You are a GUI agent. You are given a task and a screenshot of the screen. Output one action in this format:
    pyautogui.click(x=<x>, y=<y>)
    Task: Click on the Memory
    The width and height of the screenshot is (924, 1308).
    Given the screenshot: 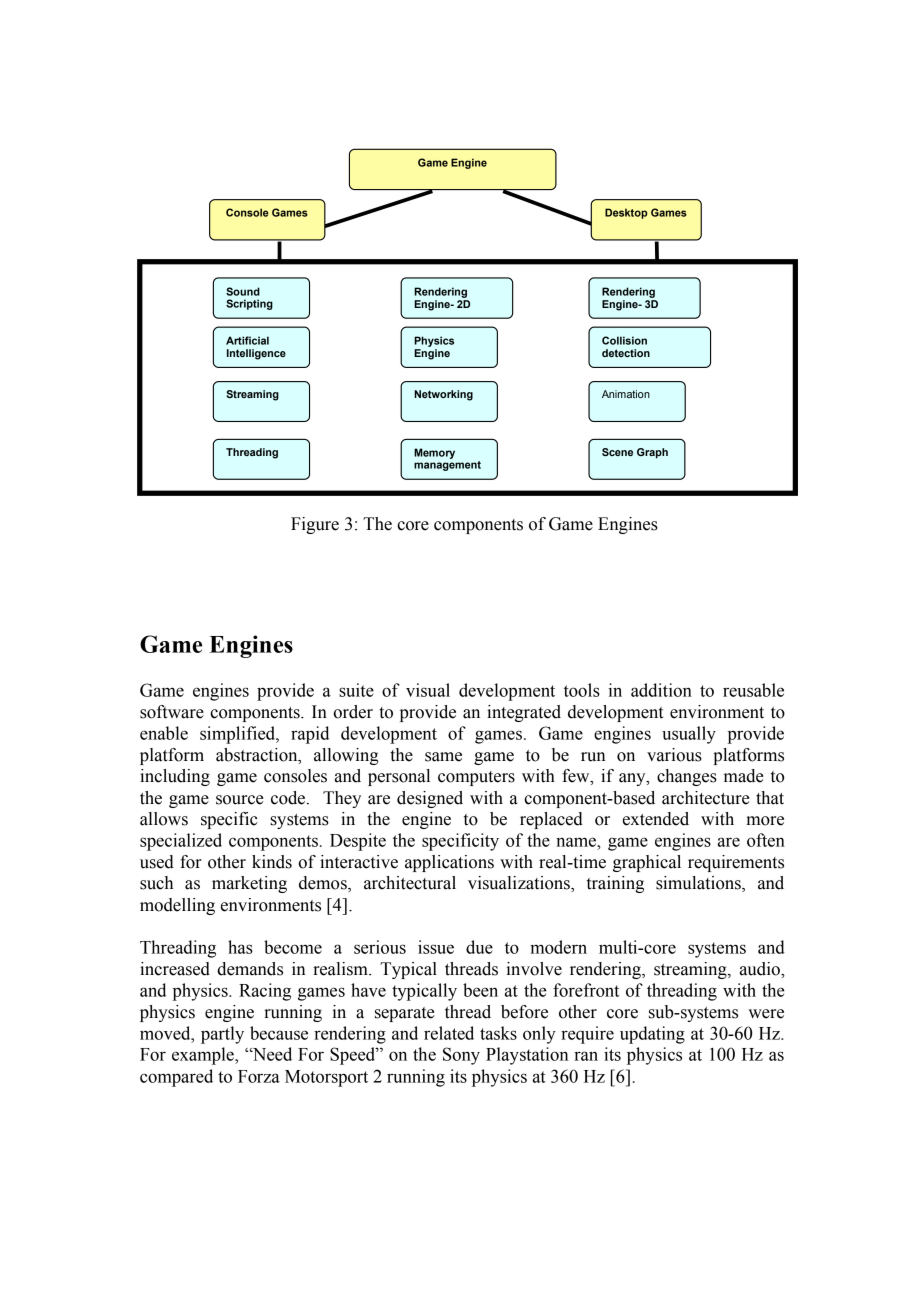 What is the action you would take?
    pyautogui.click(x=434, y=453)
